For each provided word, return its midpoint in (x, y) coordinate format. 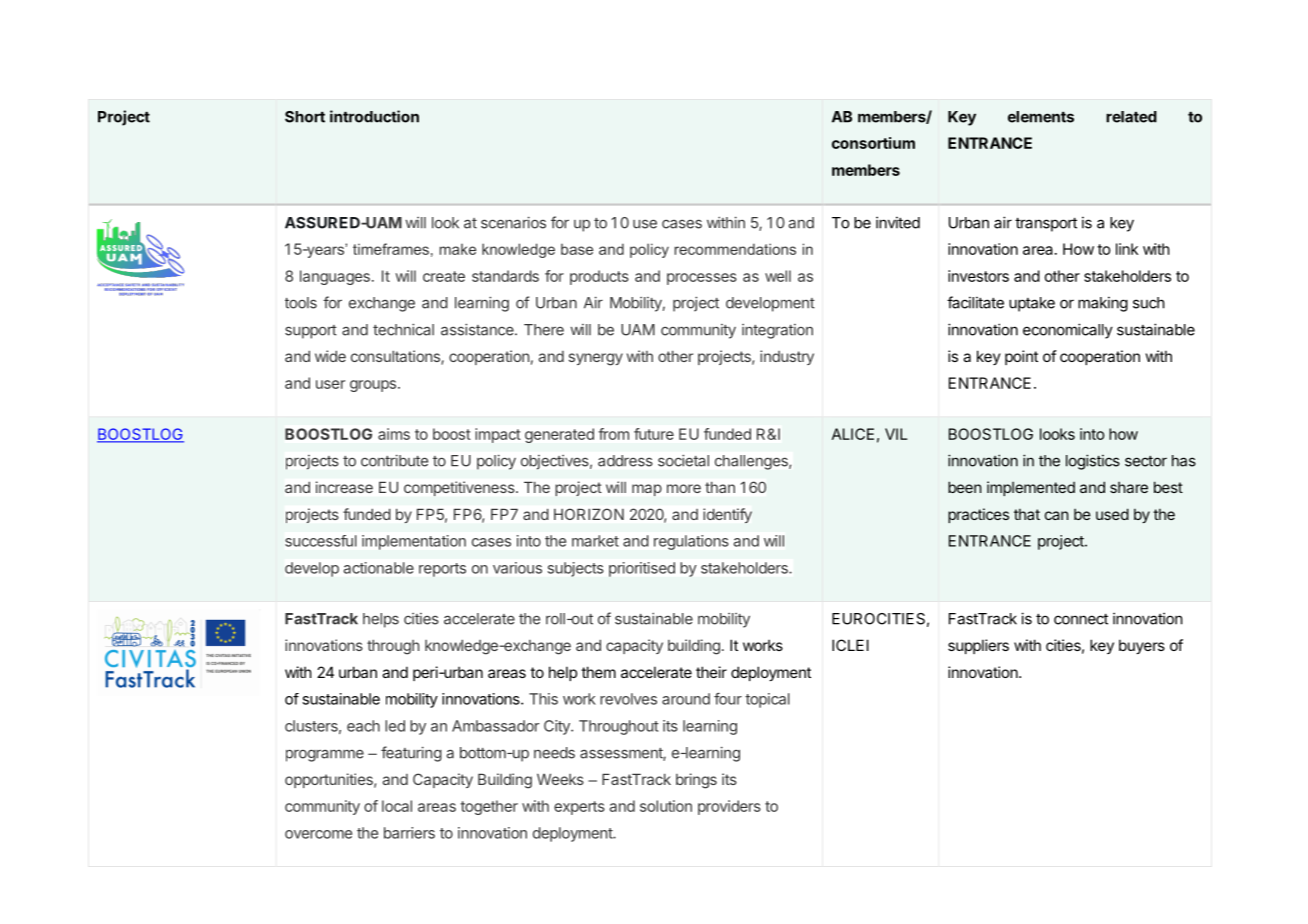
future (654, 434)
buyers (1142, 646)
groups (374, 386)
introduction (374, 116)
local (397, 806)
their (711, 672)
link (1127, 249)
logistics (1093, 462)
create (444, 276)
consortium (873, 143)
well (778, 276)
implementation (414, 542)
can (1057, 515)
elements (1041, 117)
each (363, 726)
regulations (691, 542)
